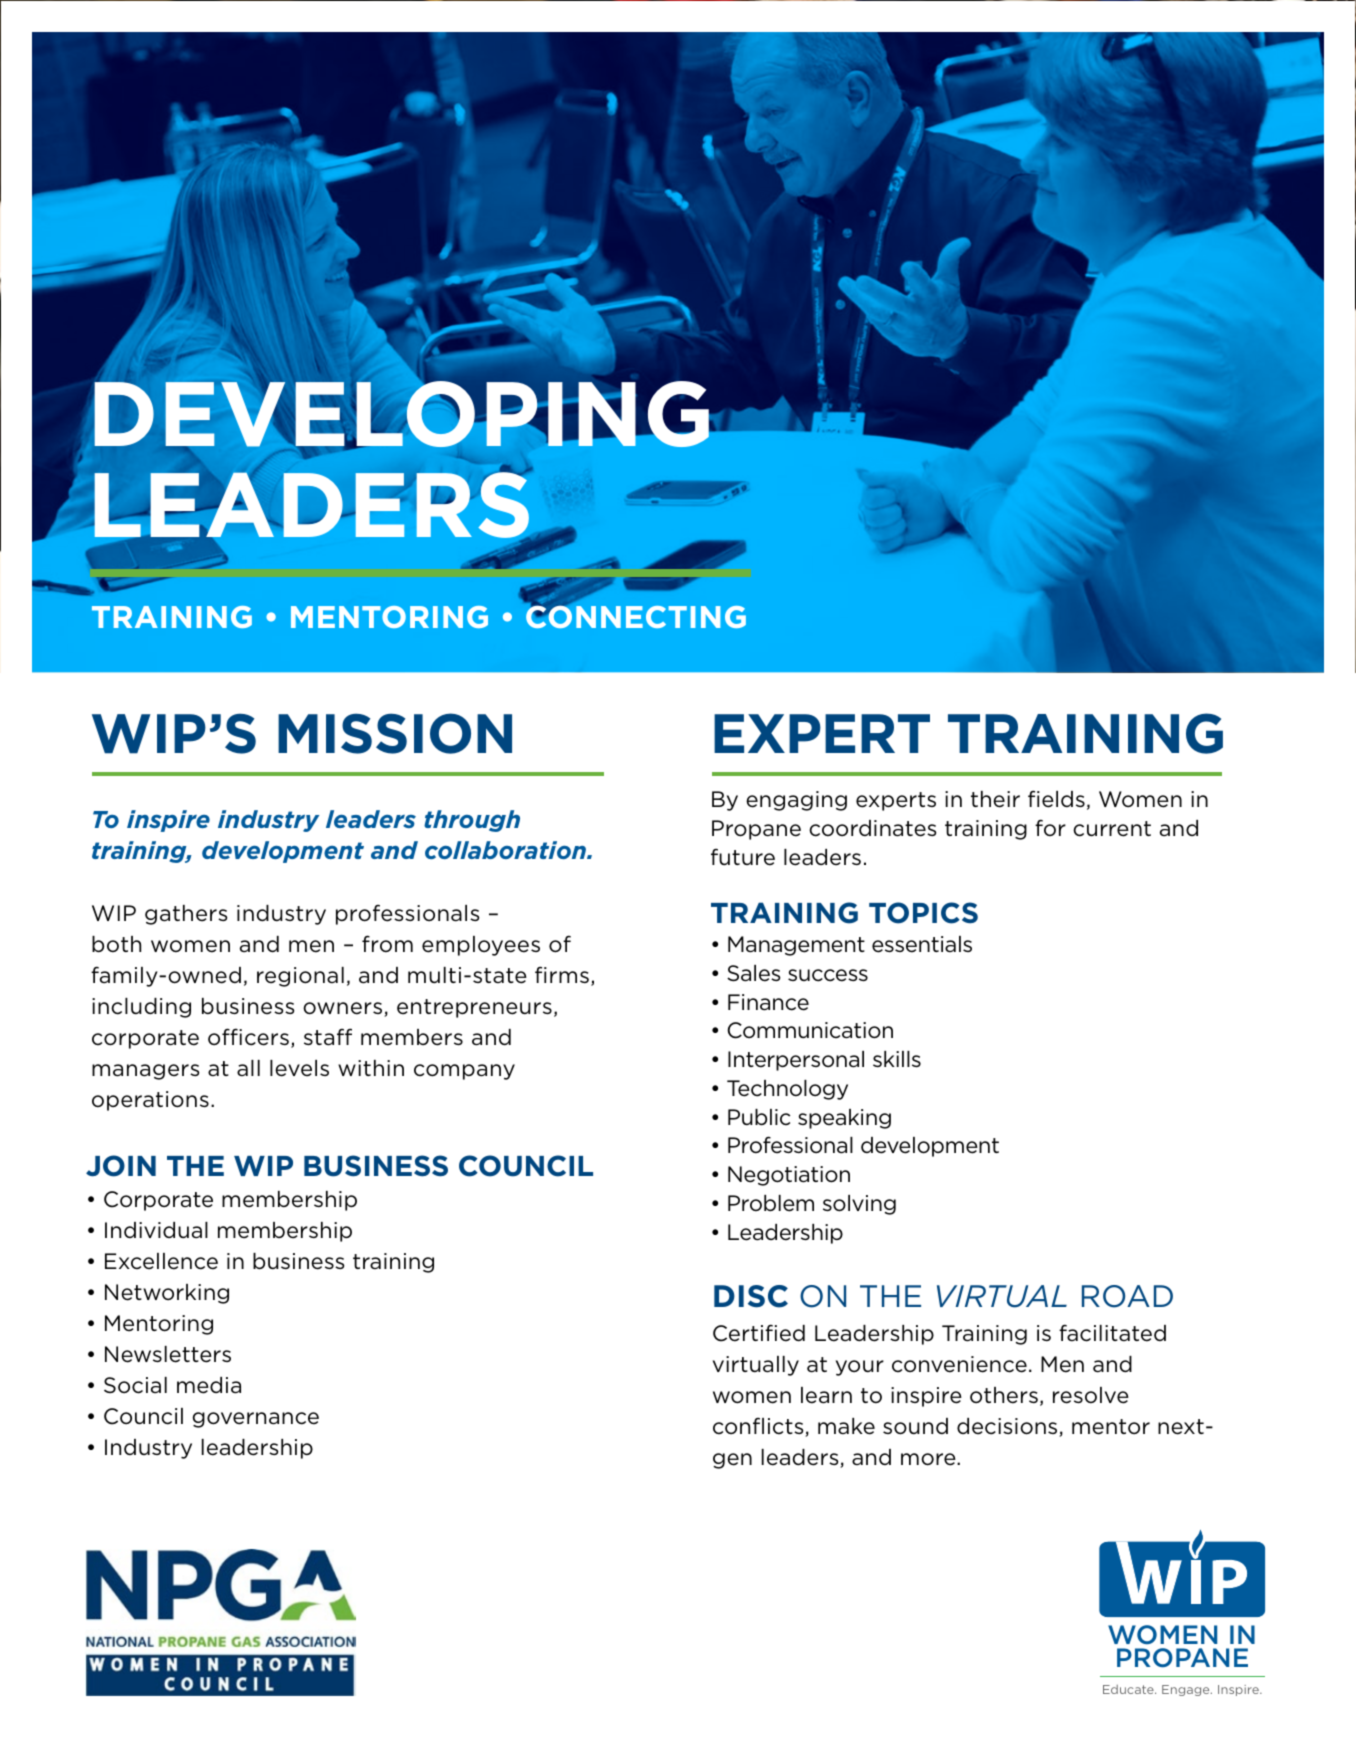 The image size is (1356, 1754). What do you see at coordinates (923, 913) in the image?
I see `TOPICS` at bounding box center [923, 913].
